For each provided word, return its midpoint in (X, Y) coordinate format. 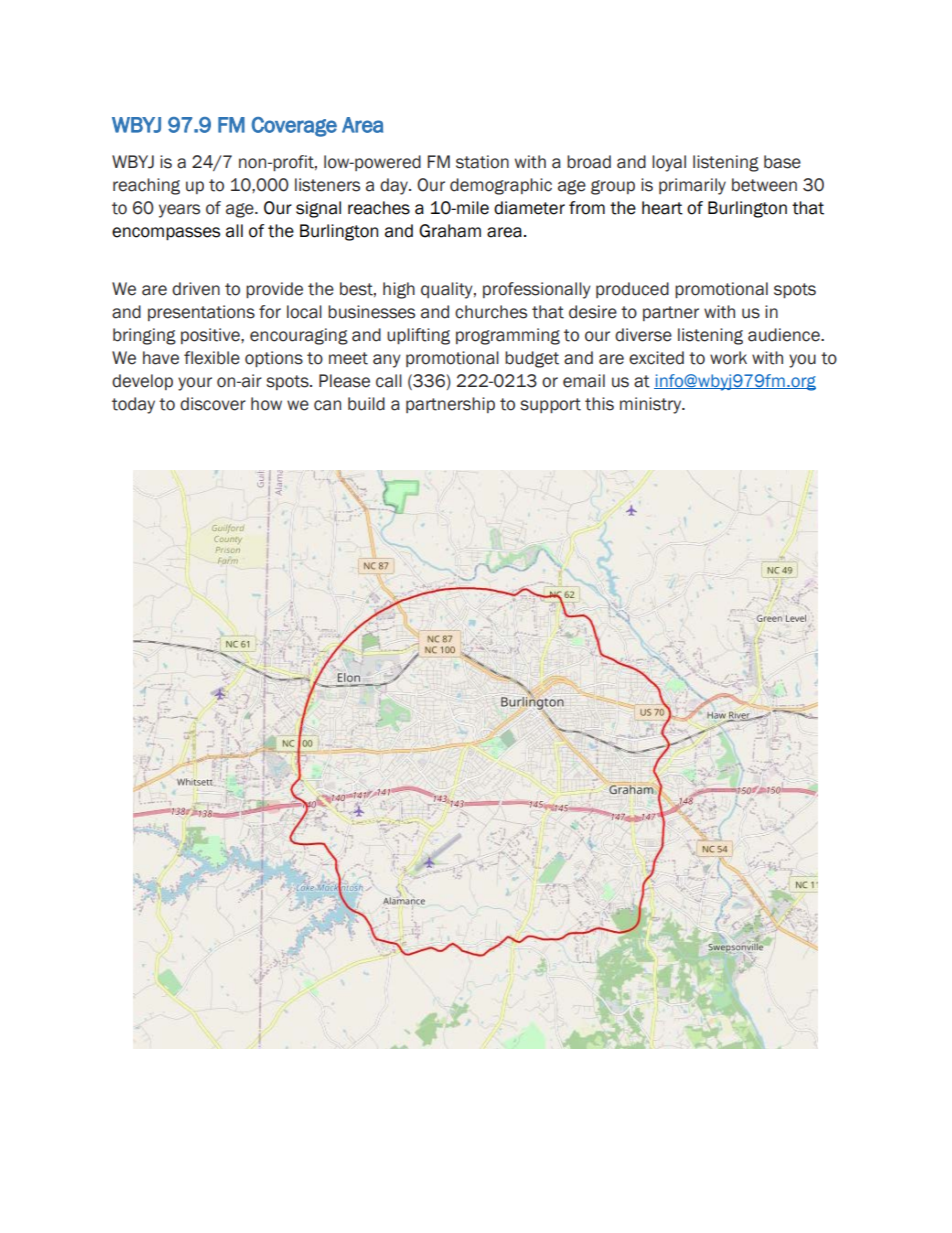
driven (196, 289)
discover (213, 404)
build (366, 404)
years (179, 211)
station (482, 162)
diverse (643, 335)
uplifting (418, 336)
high (399, 290)
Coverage (294, 127)
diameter (529, 208)
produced (632, 290)
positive (211, 336)
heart (662, 208)
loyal (669, 163)
